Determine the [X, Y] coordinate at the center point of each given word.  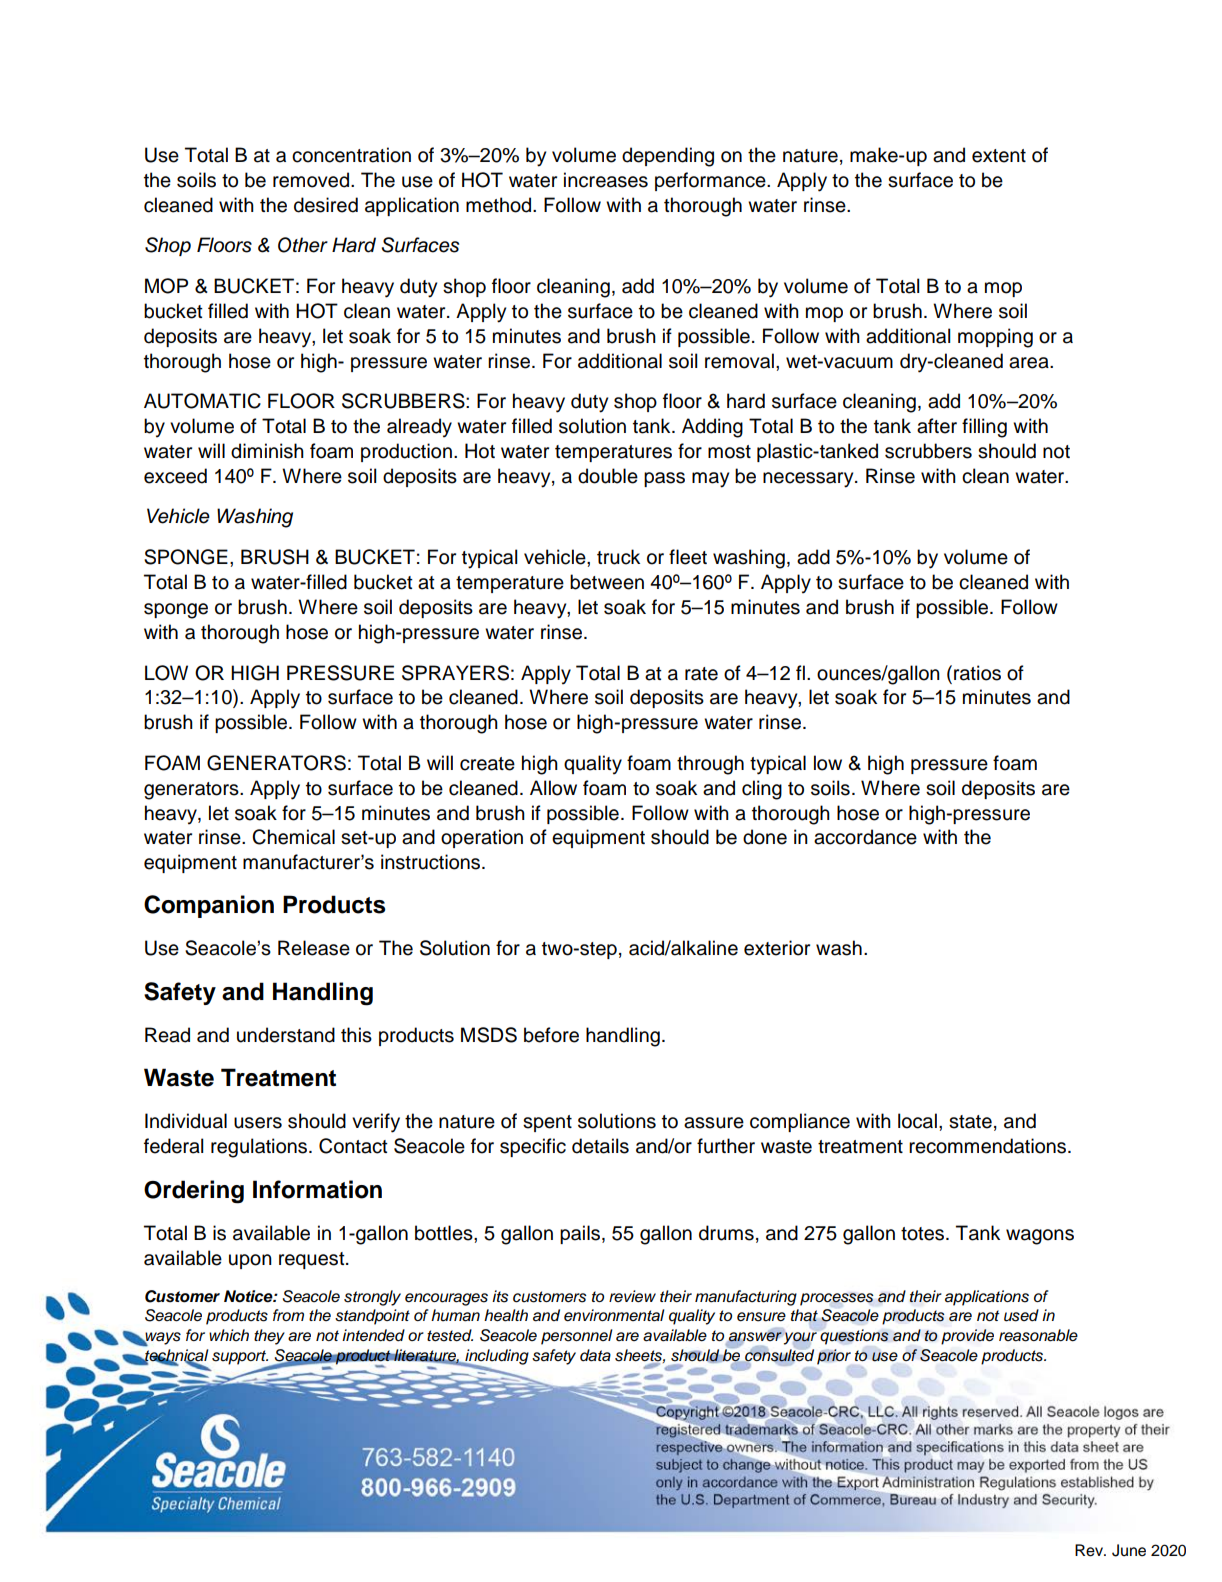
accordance [865, 837]
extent [999, 156]
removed [311, 180]
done [765, 837]
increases [606, 180]
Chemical [293, 837]
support [240, 1358]
